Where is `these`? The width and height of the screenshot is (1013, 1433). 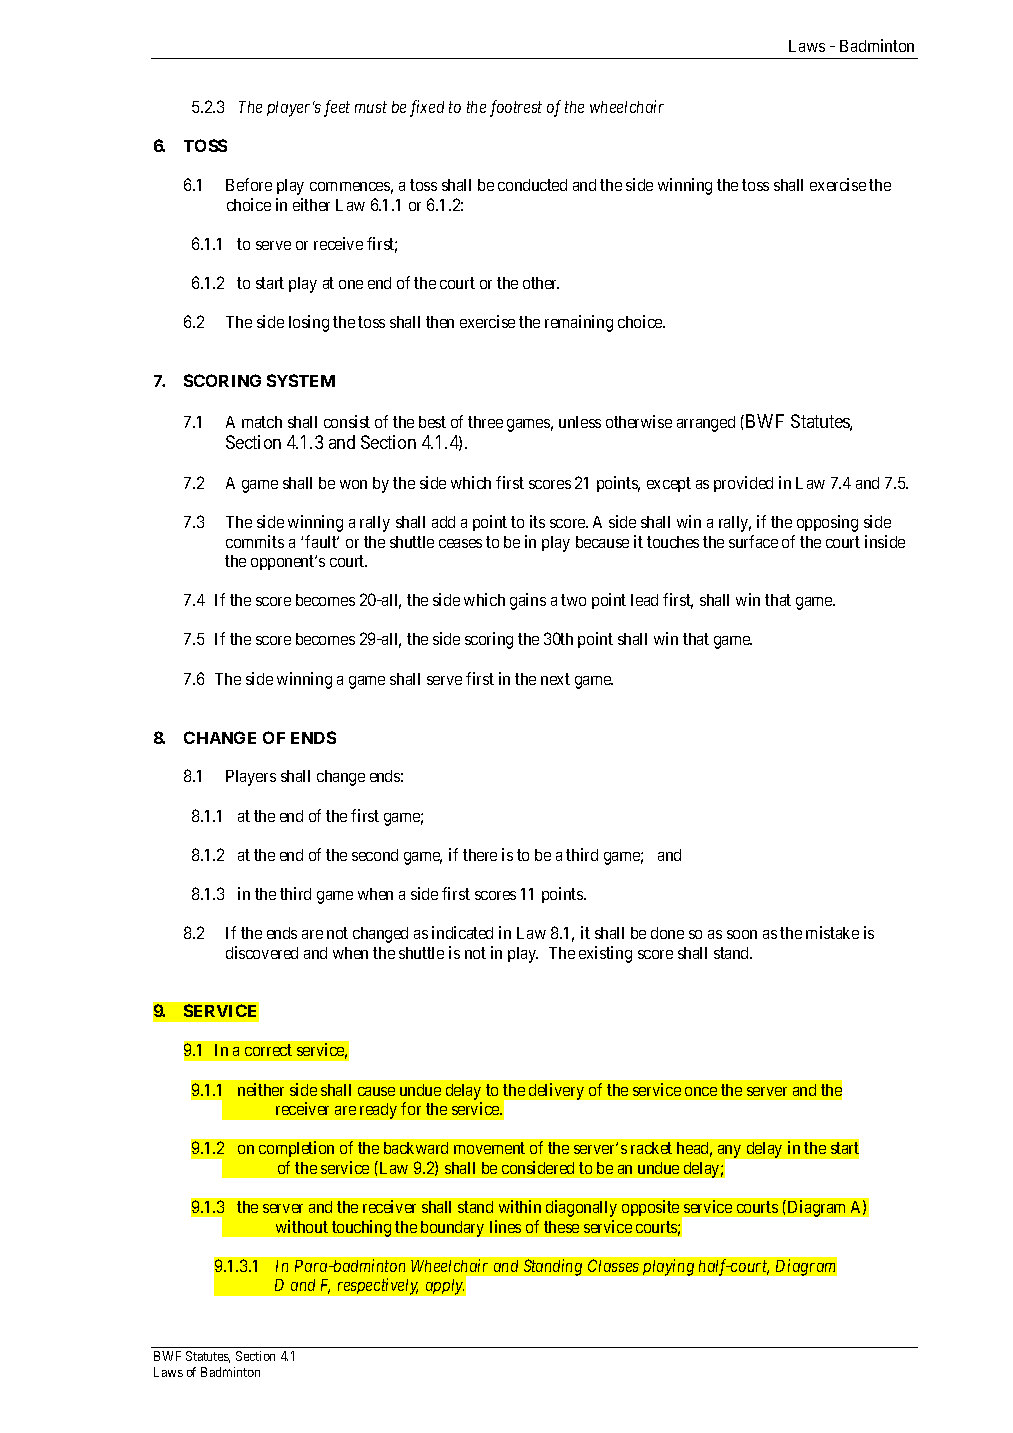 these is located at coordinates (561, 1227).
